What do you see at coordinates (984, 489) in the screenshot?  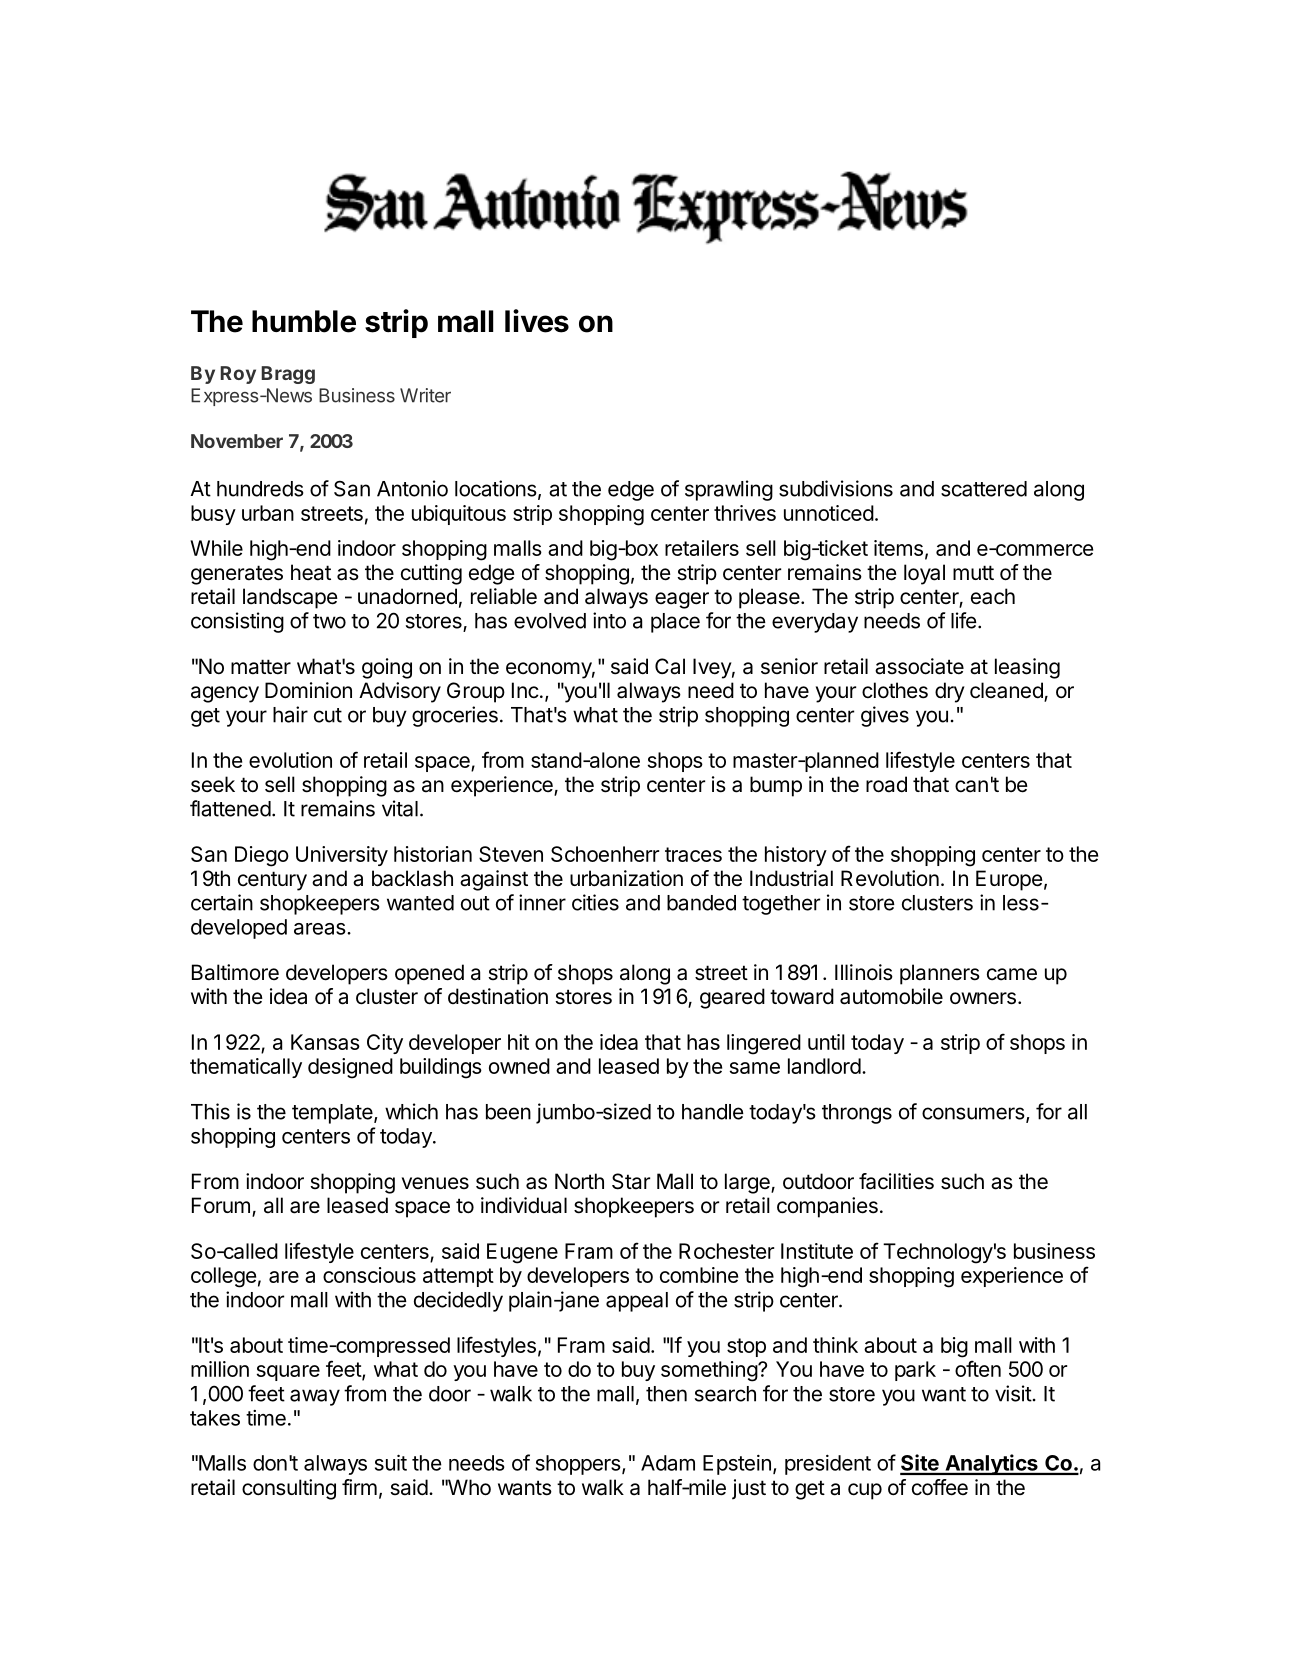 I see `scattered` at bounding box center [984, 489].
